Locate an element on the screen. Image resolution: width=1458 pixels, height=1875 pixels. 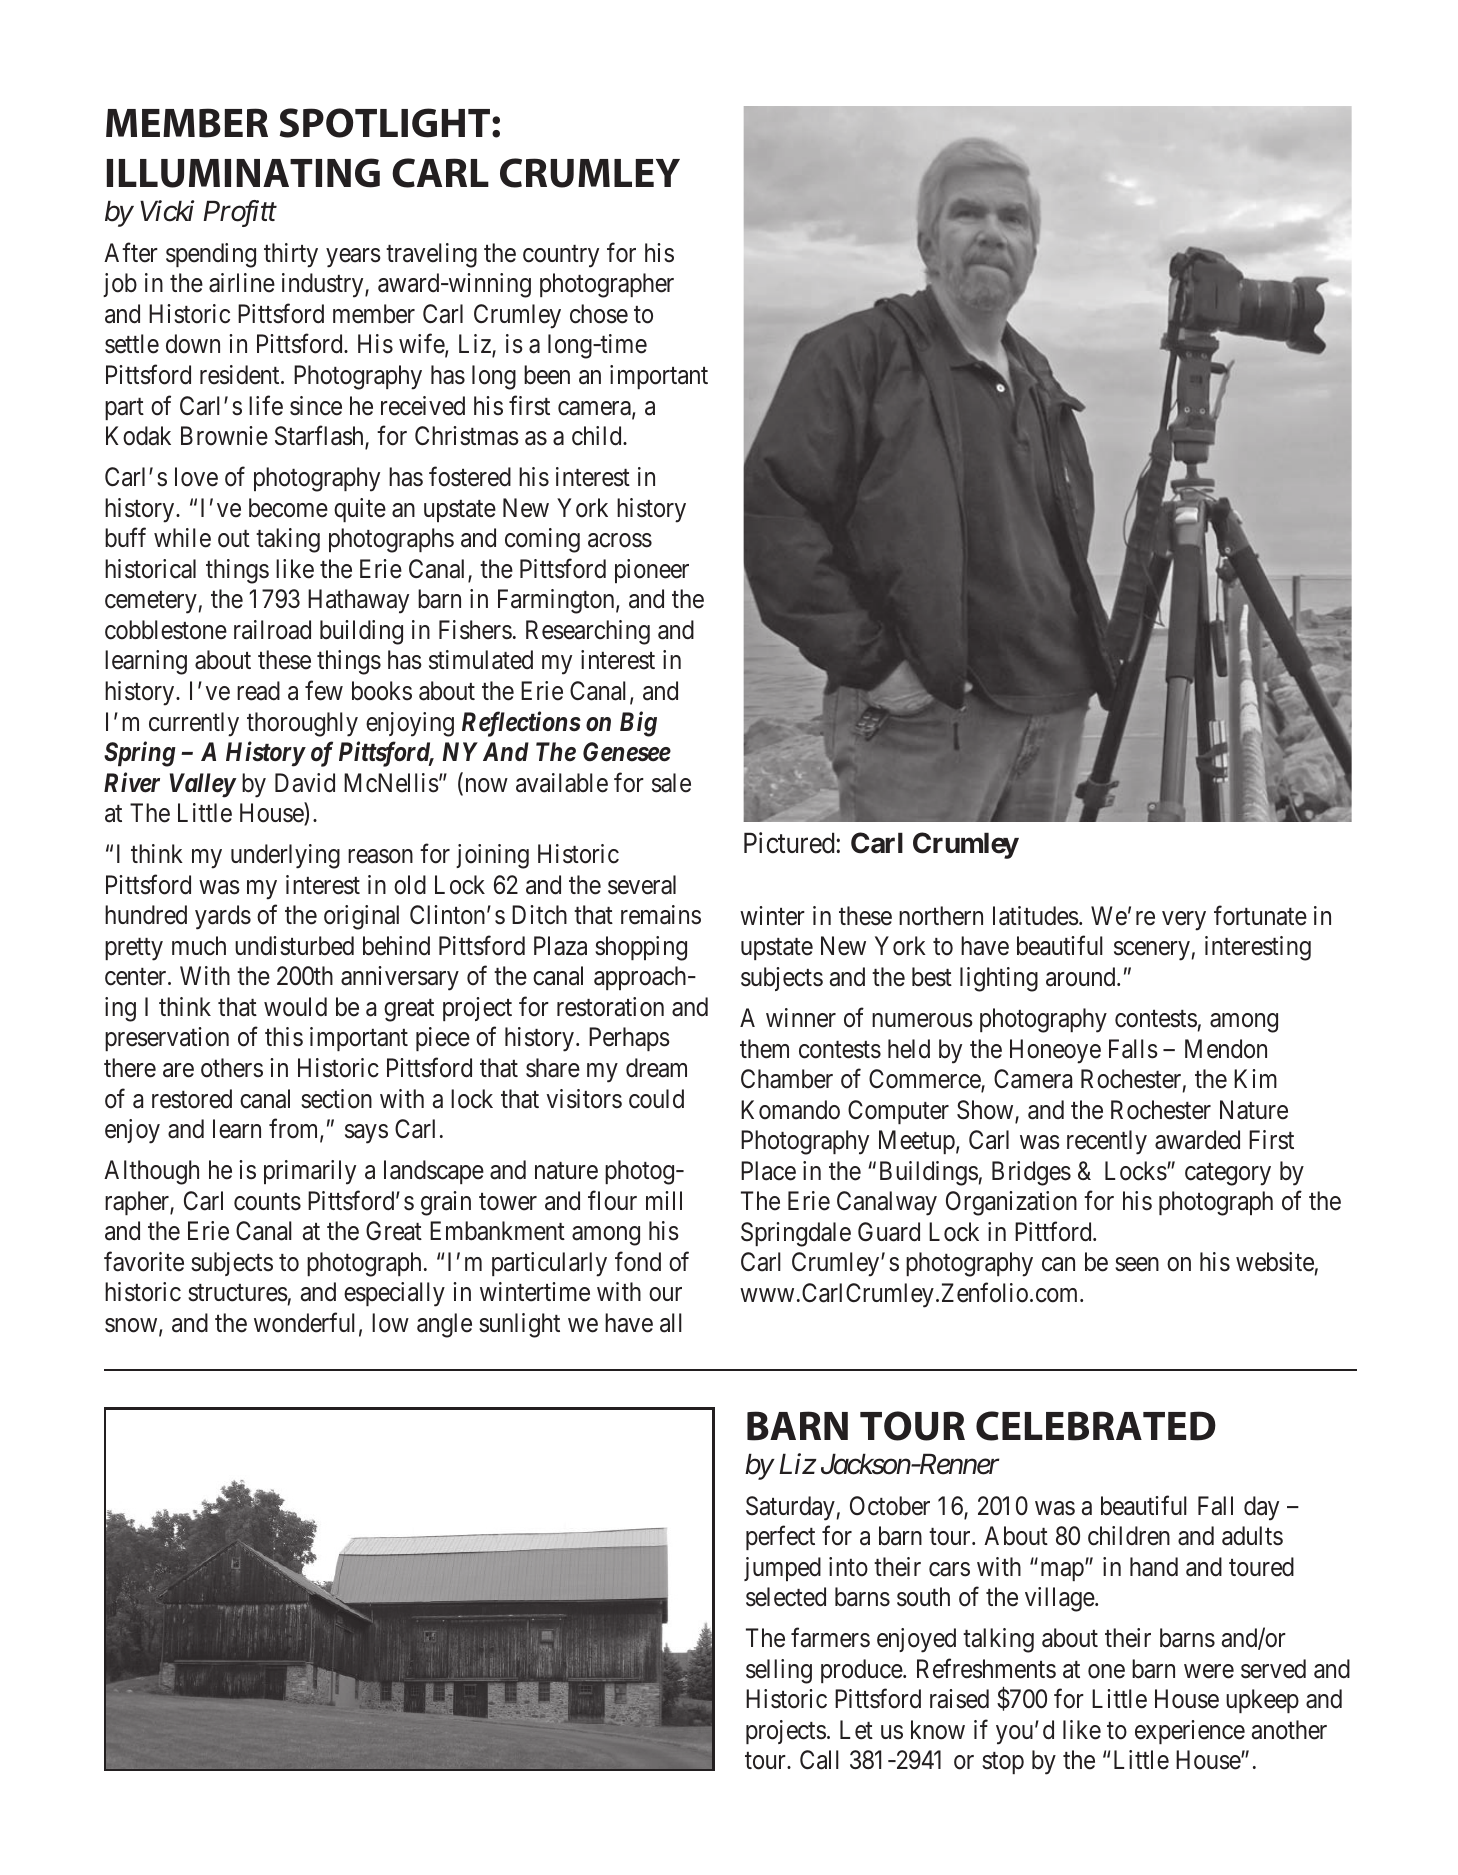
chose is located at coordinates (599, 314).
